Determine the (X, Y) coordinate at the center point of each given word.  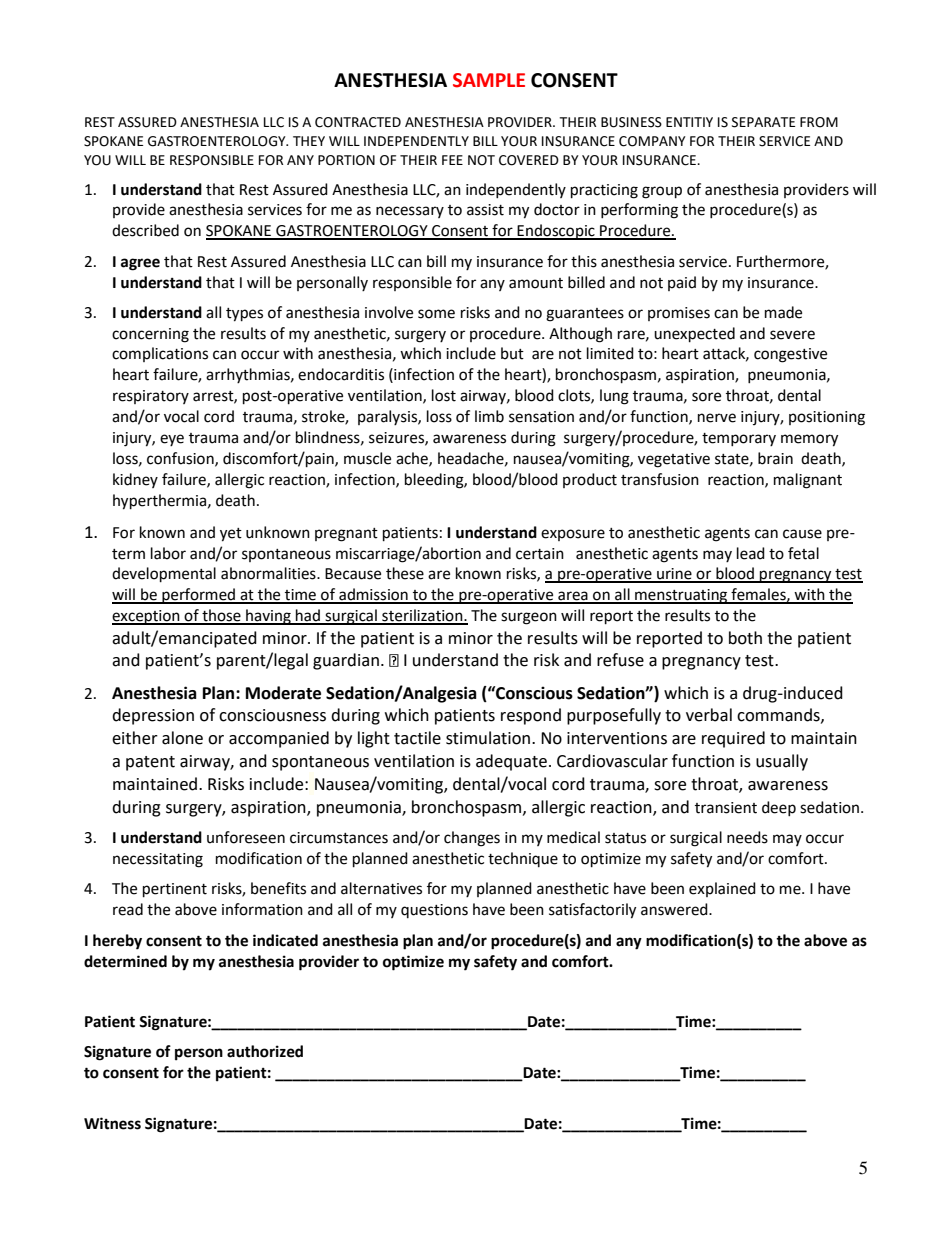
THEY (309, 141)
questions (434, 911)
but (512, 353)
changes (472, 839)
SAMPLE (489, 80)
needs (747, 837)
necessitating (158, 860)
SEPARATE (763, 122)
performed (199, 596)
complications (160, 354)
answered (675, 909)
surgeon (529, 618)
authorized (265, 1051)
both (745, 638)
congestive (790, 355)
